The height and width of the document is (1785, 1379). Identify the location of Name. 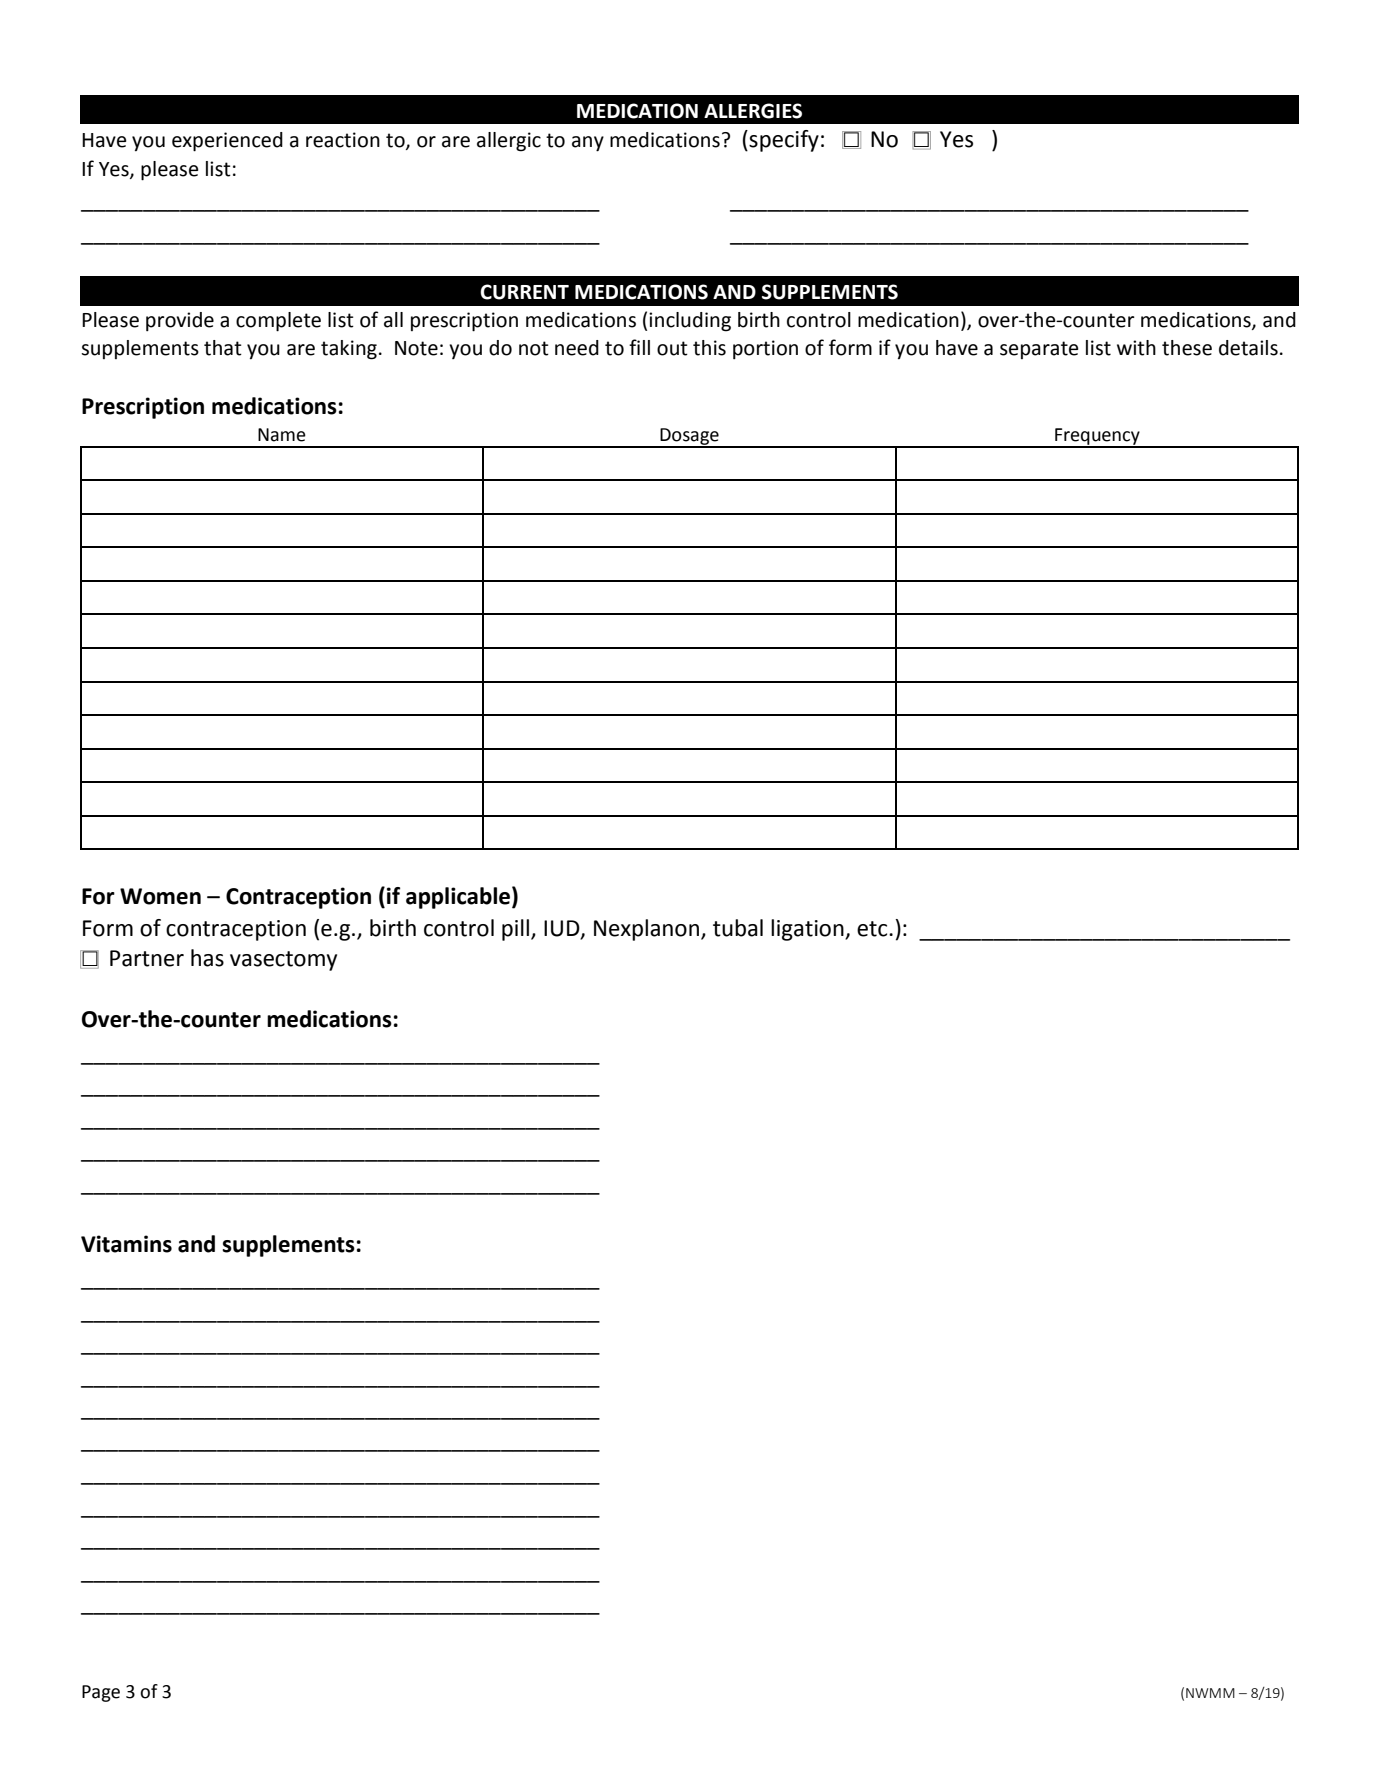
(282, 435).
